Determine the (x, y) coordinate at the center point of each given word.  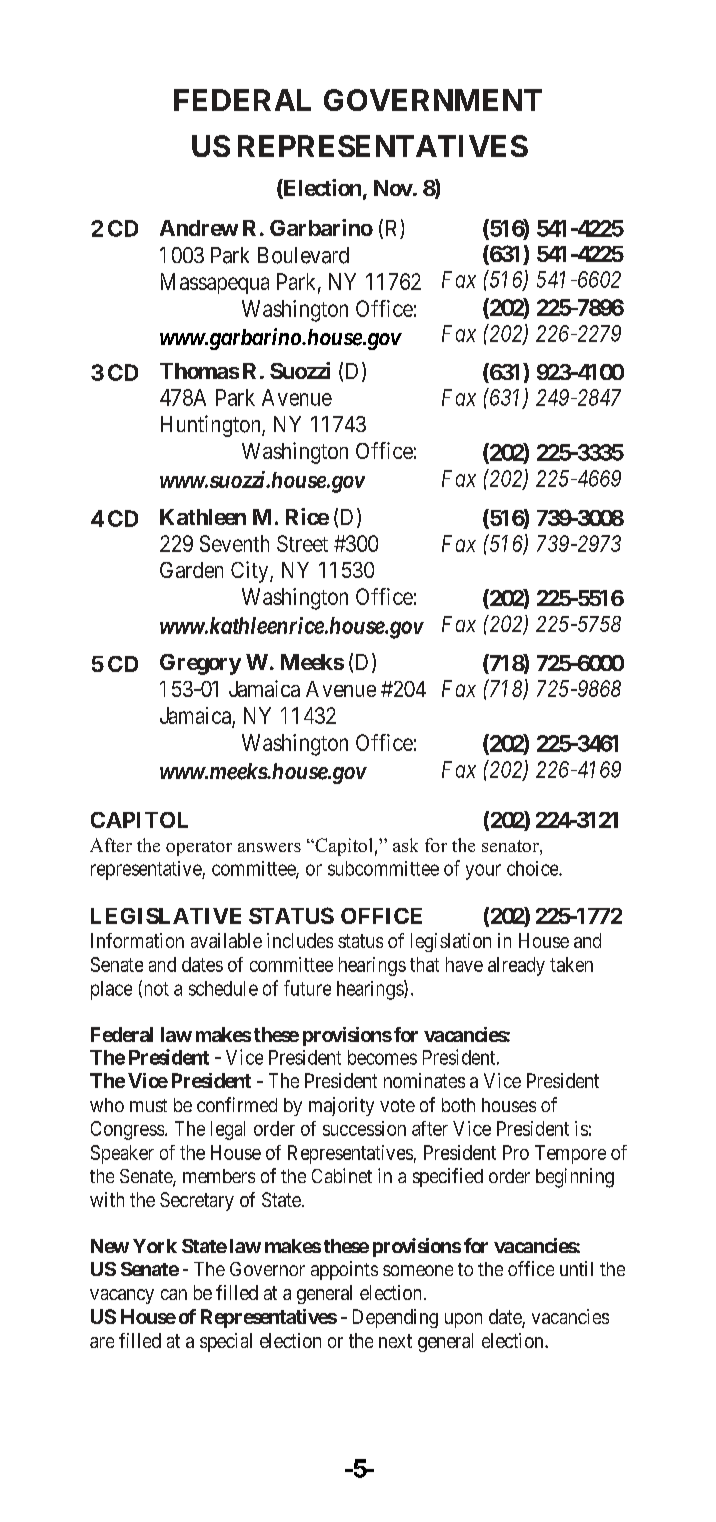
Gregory (200, 664)
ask (405, 845)
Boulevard (303, 255)
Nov (393, 188)
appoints (344, 1270)
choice (533, 868)
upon (463, 1320)
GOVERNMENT (433, 100)
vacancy (122, 1296)
